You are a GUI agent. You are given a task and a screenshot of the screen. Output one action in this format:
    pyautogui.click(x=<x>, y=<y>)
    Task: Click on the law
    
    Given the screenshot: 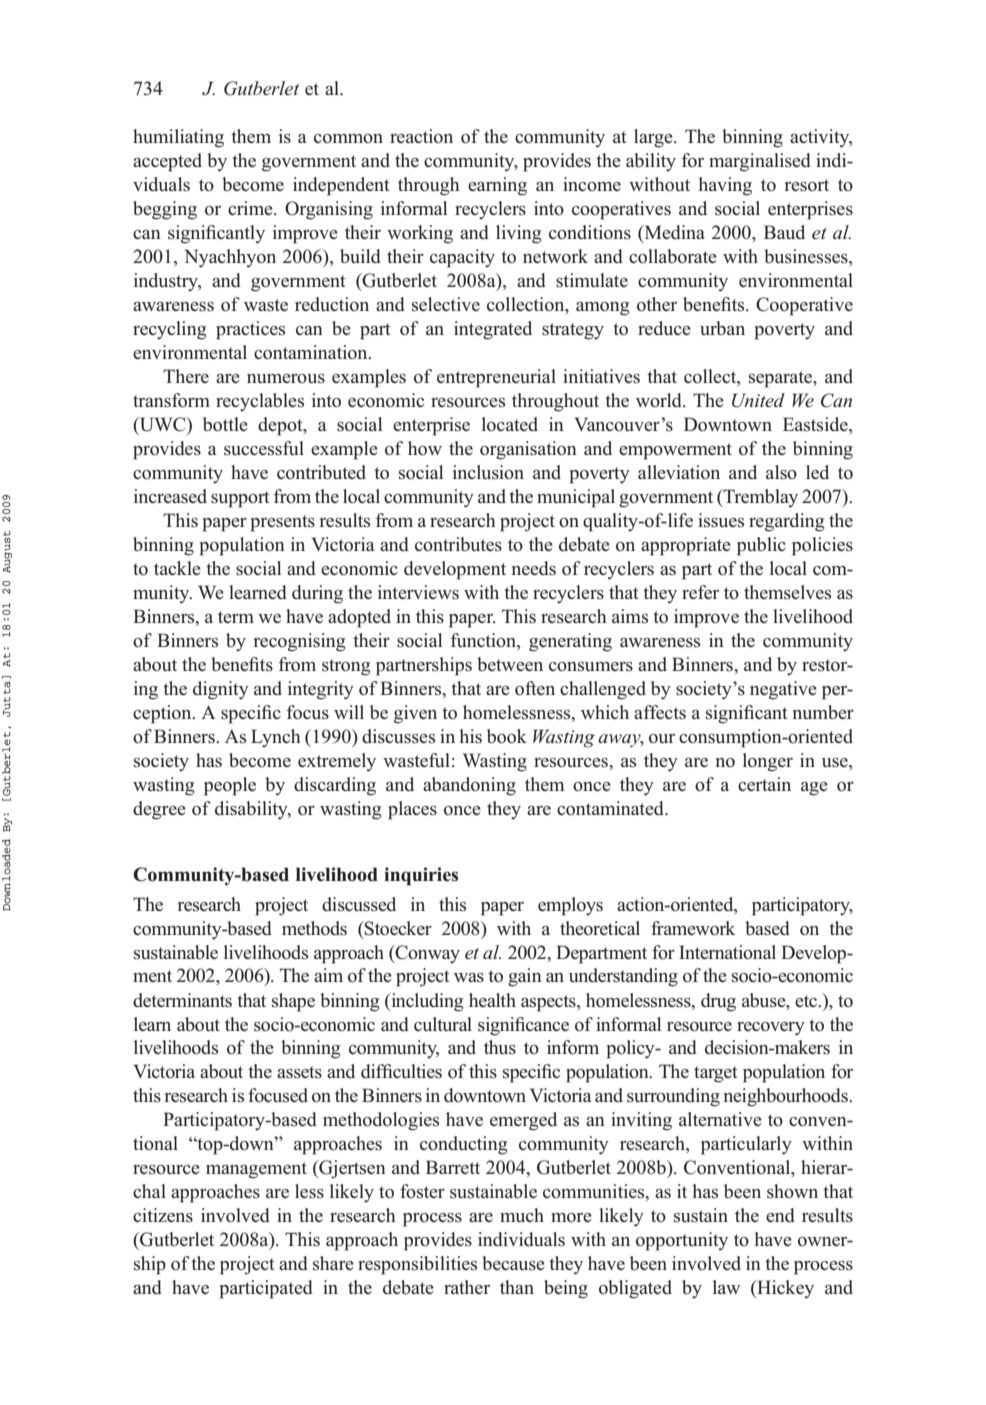 What is the action you would take?
    pyautogui.click(x=726, y=1287)
